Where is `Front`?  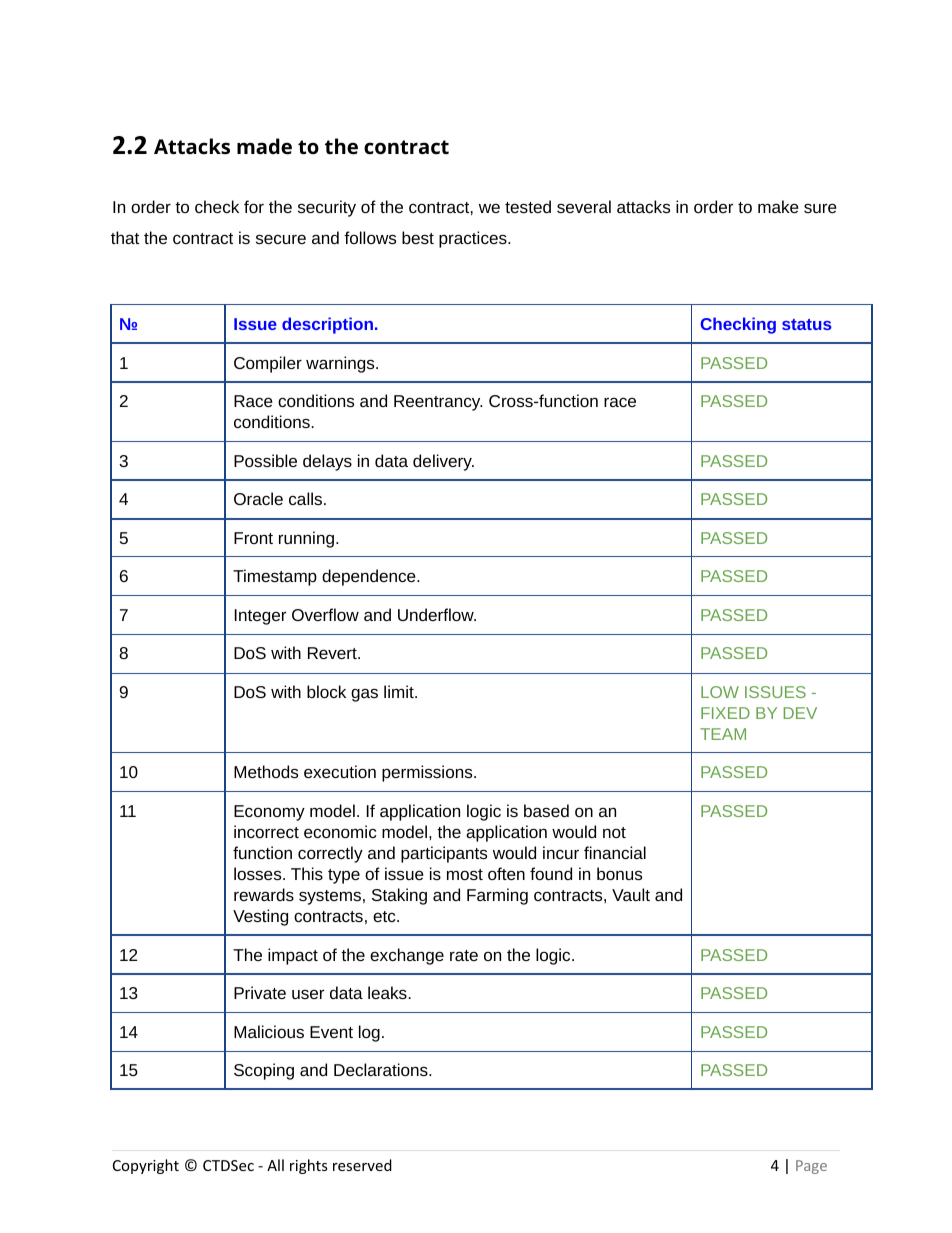
Front is located at coordinates (253, 538).
